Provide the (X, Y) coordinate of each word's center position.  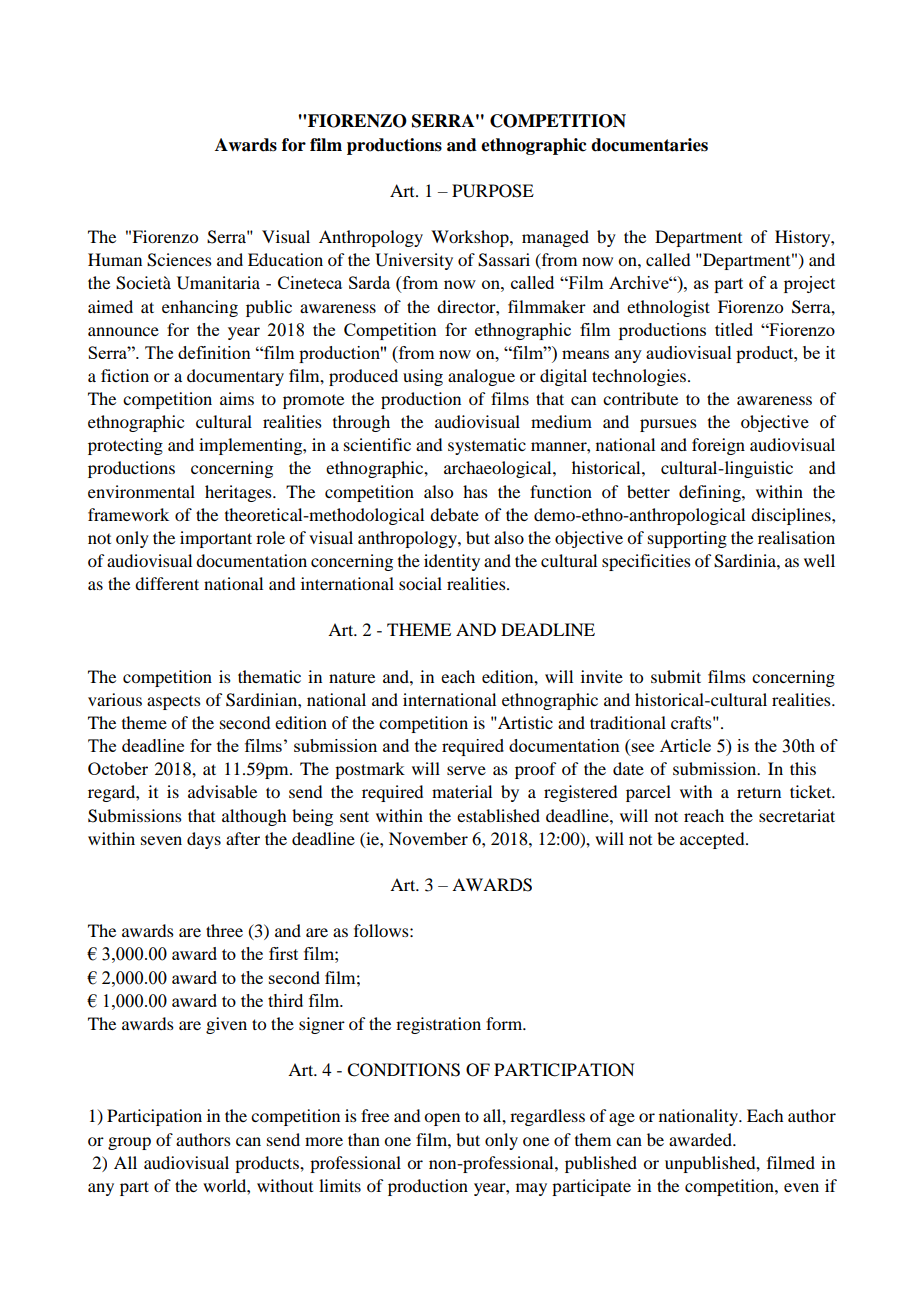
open (442, 1119)
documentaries (649, 145)
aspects (174, 703)
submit (676, 676)
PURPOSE (493, 191)
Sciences (179, 260)
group (129, 1143)
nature (352, 677)
